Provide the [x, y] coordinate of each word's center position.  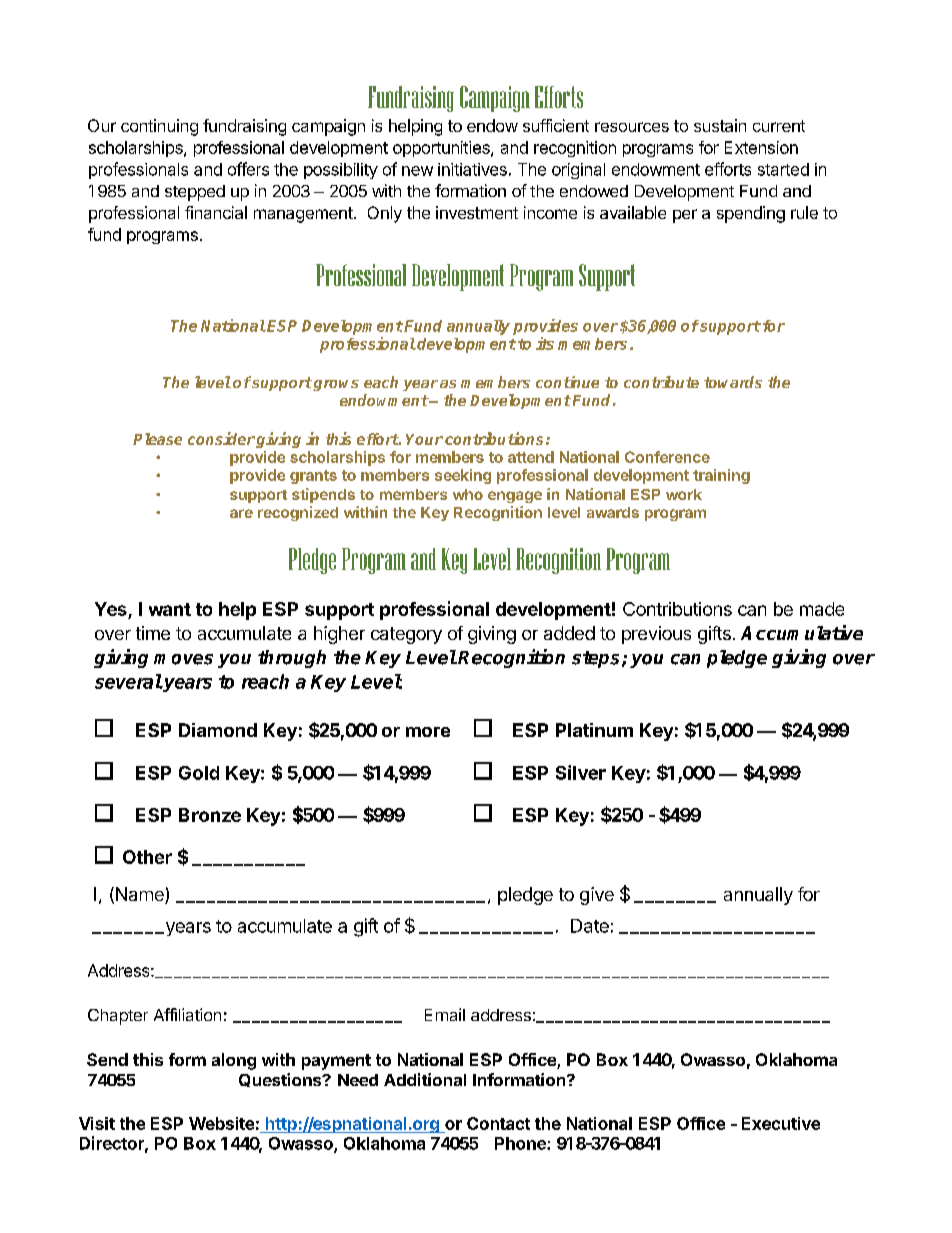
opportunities [442, 149]
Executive [781, 1123]
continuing [159, 127]
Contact [498, 1123]
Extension [761, 147]
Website [221, 1123]
